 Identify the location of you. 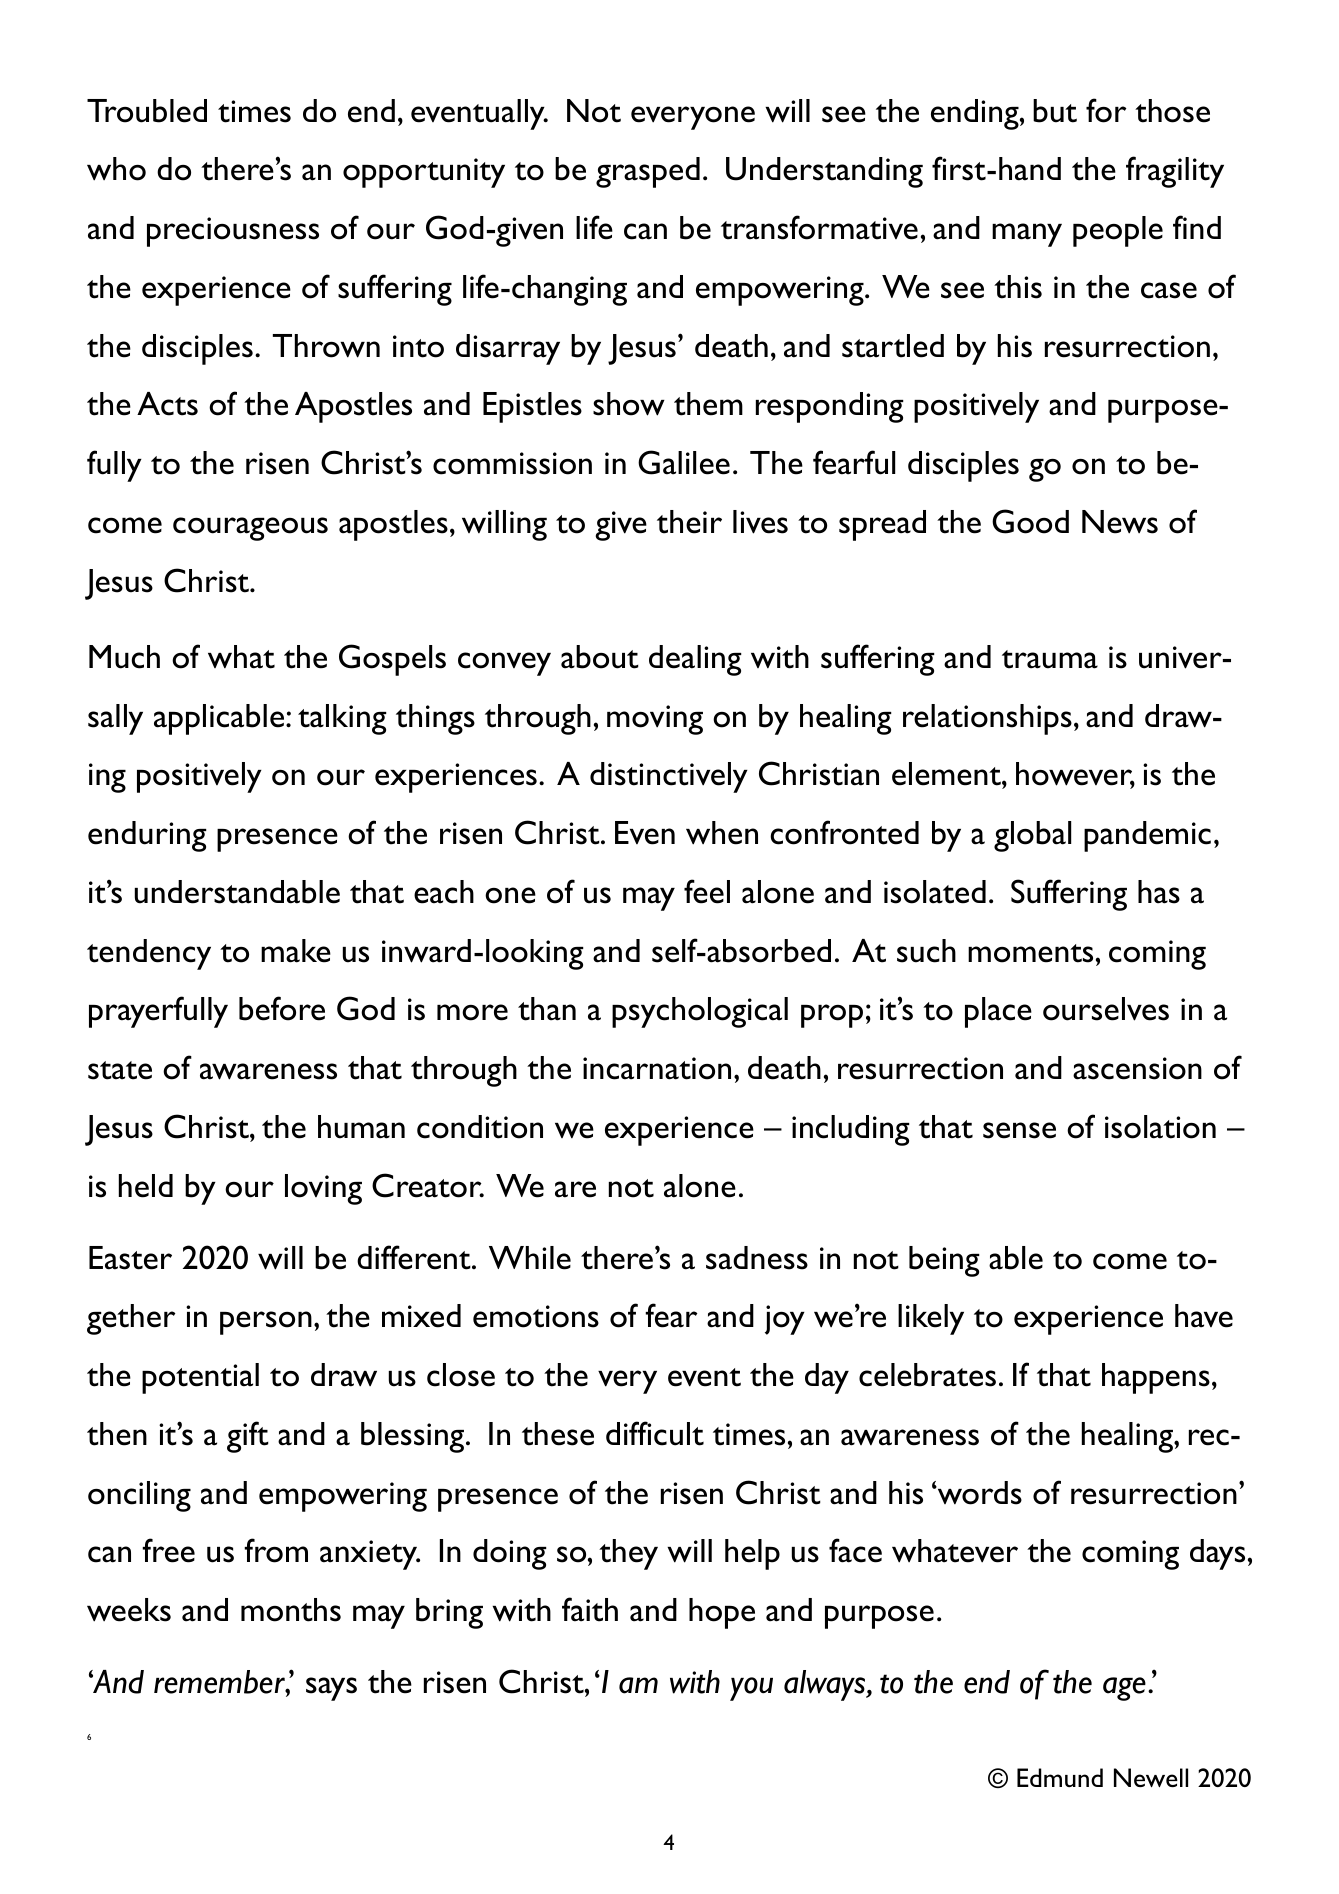
(751, 1689).
